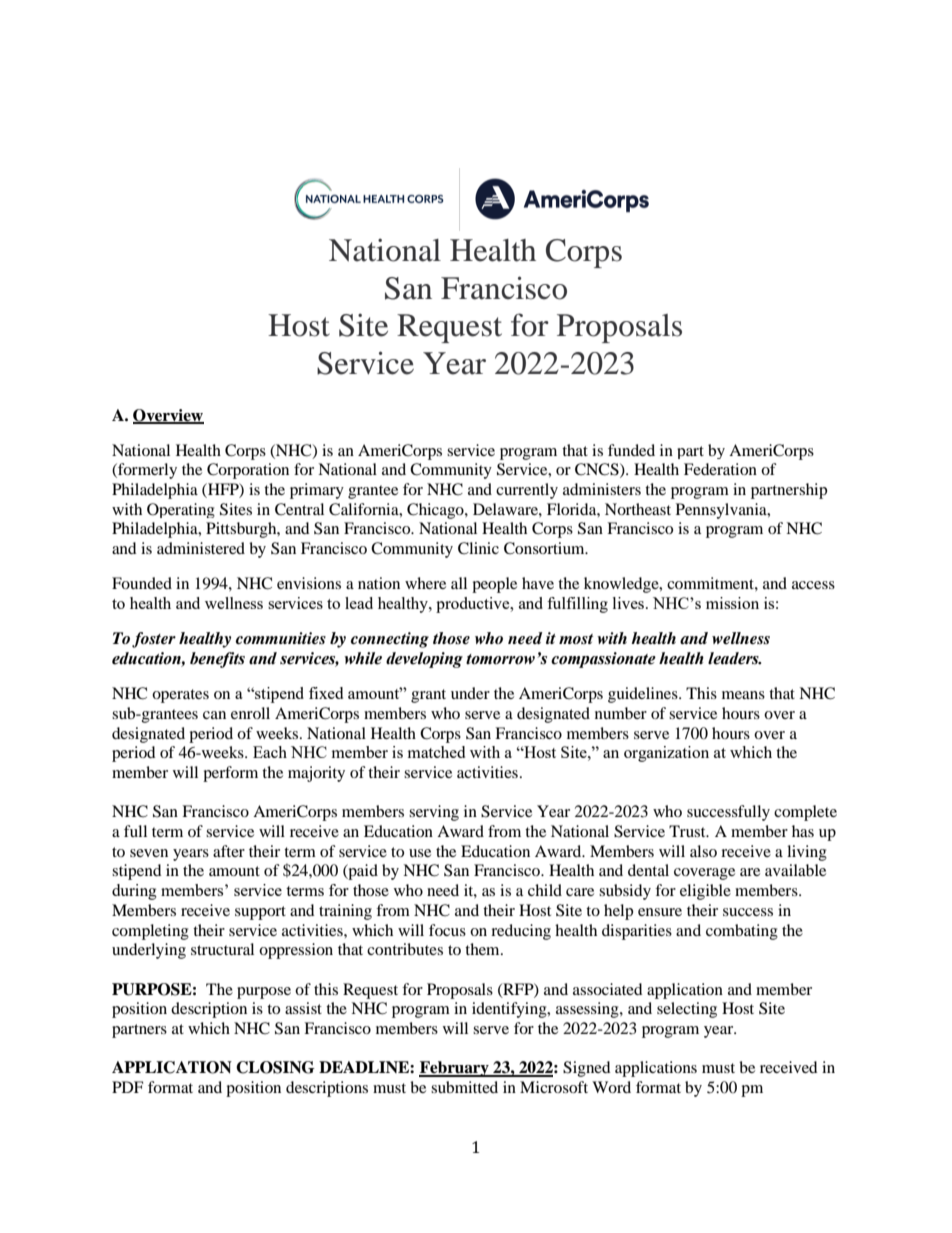 This page has height=1233, width=952. What do you see at coordinates (666, 754) in the page?
I see `organization` at bounding box center [666, 754].
